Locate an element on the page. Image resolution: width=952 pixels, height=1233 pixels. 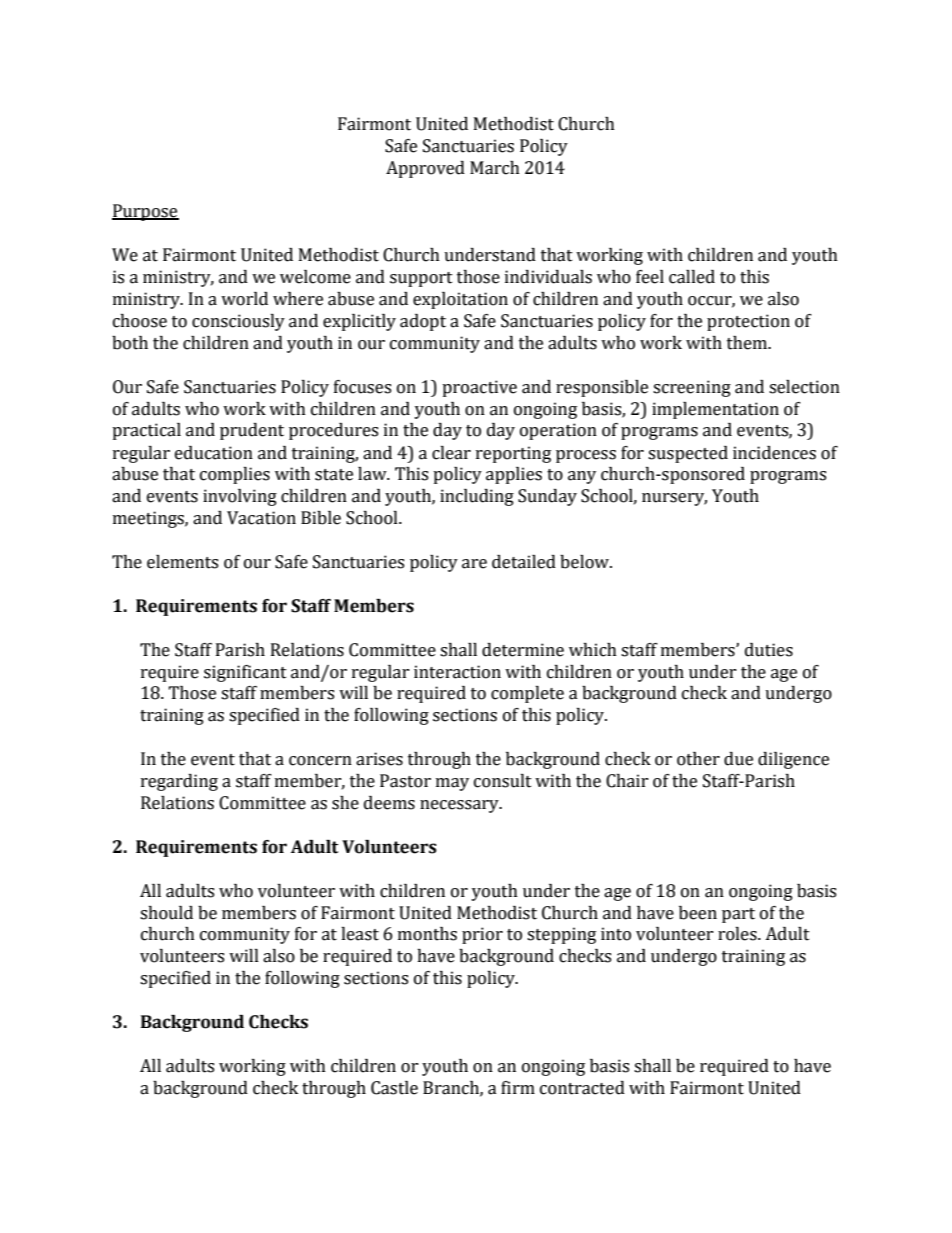
consciously is located at coordinates (238, 322).
